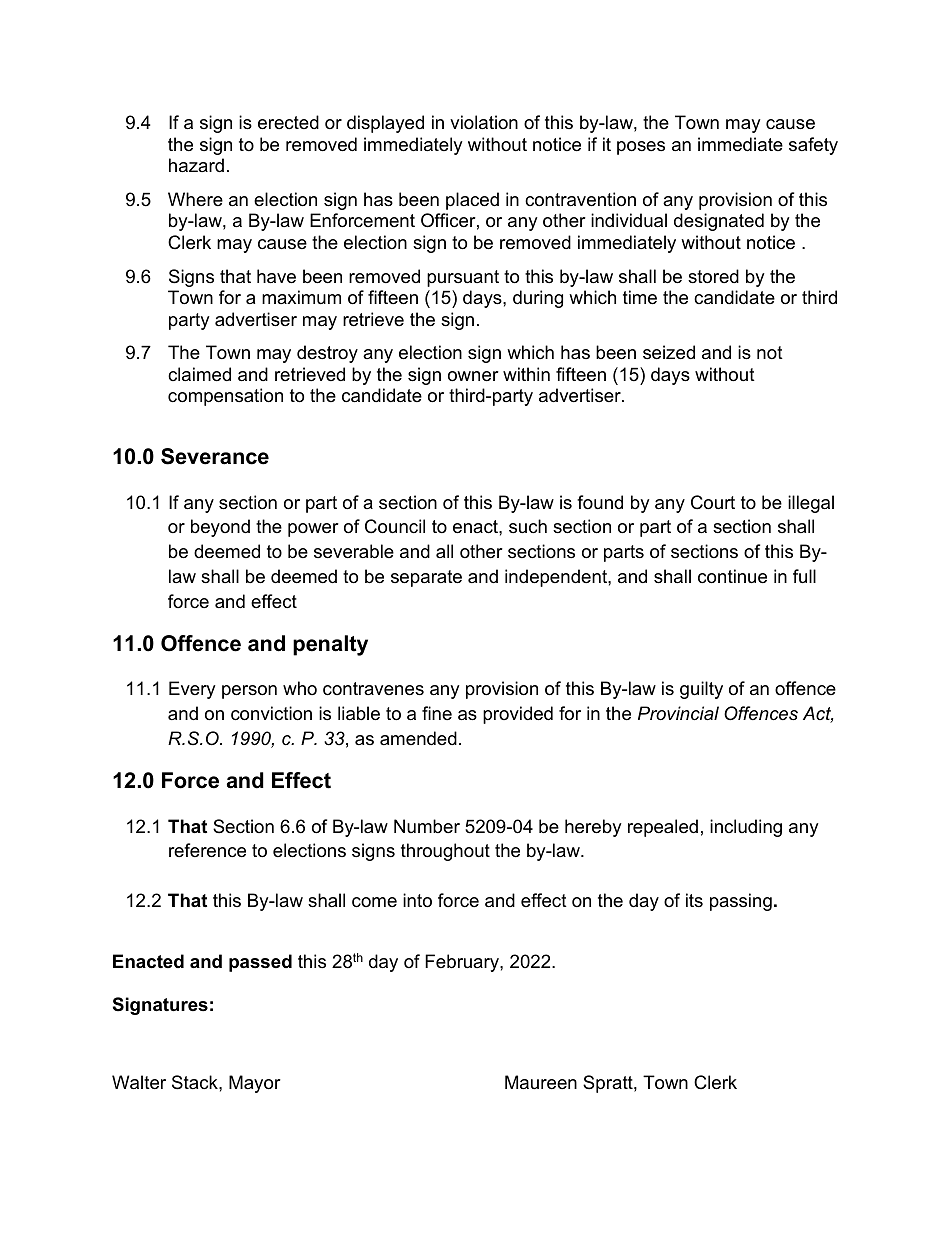  I want to click on seized, so click(669, 352).
